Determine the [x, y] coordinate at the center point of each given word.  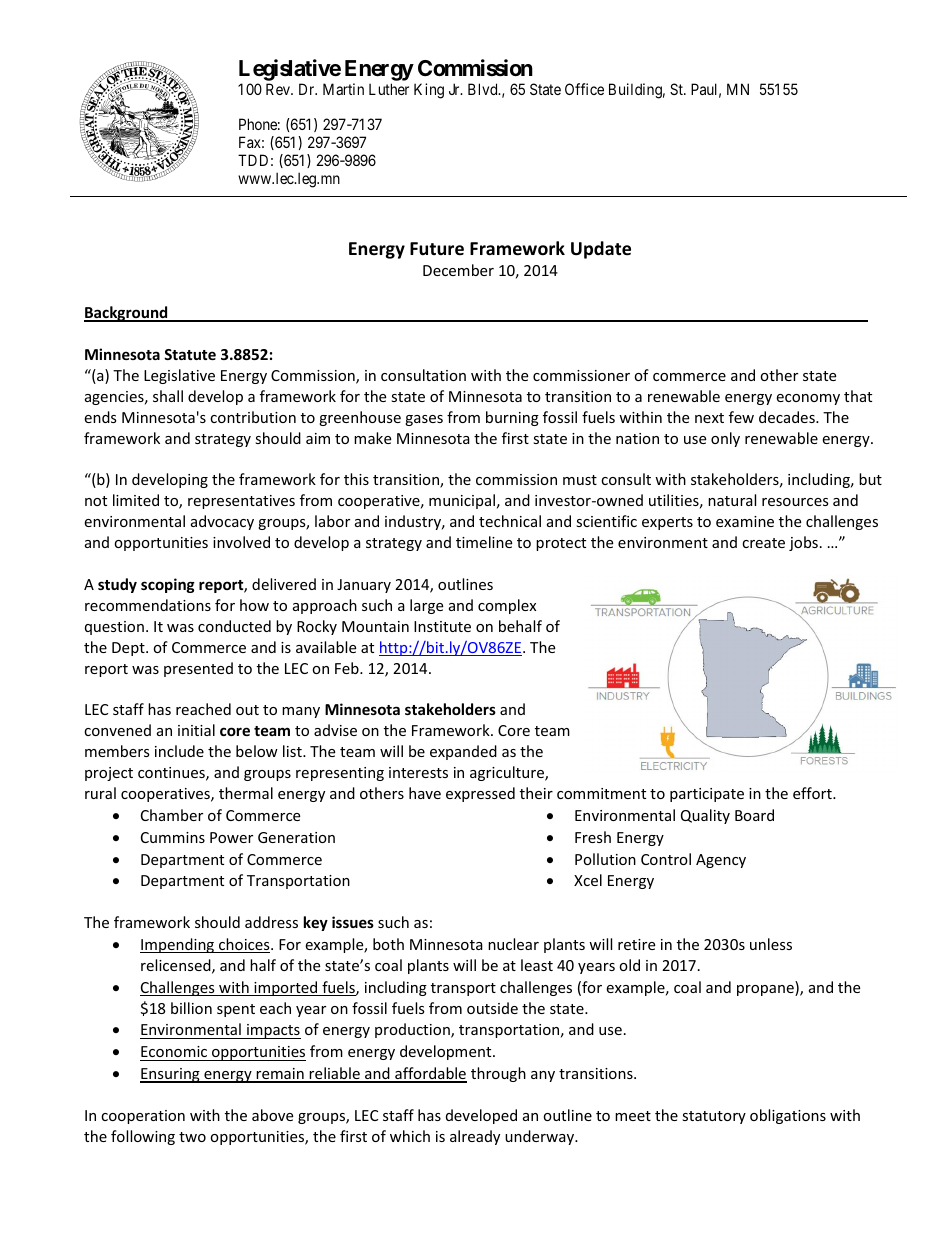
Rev [279, 89]
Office [584, 89]
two [192, 1137]
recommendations [148, 605]
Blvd [484, 89]
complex [507, 606]
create [763, 543]
